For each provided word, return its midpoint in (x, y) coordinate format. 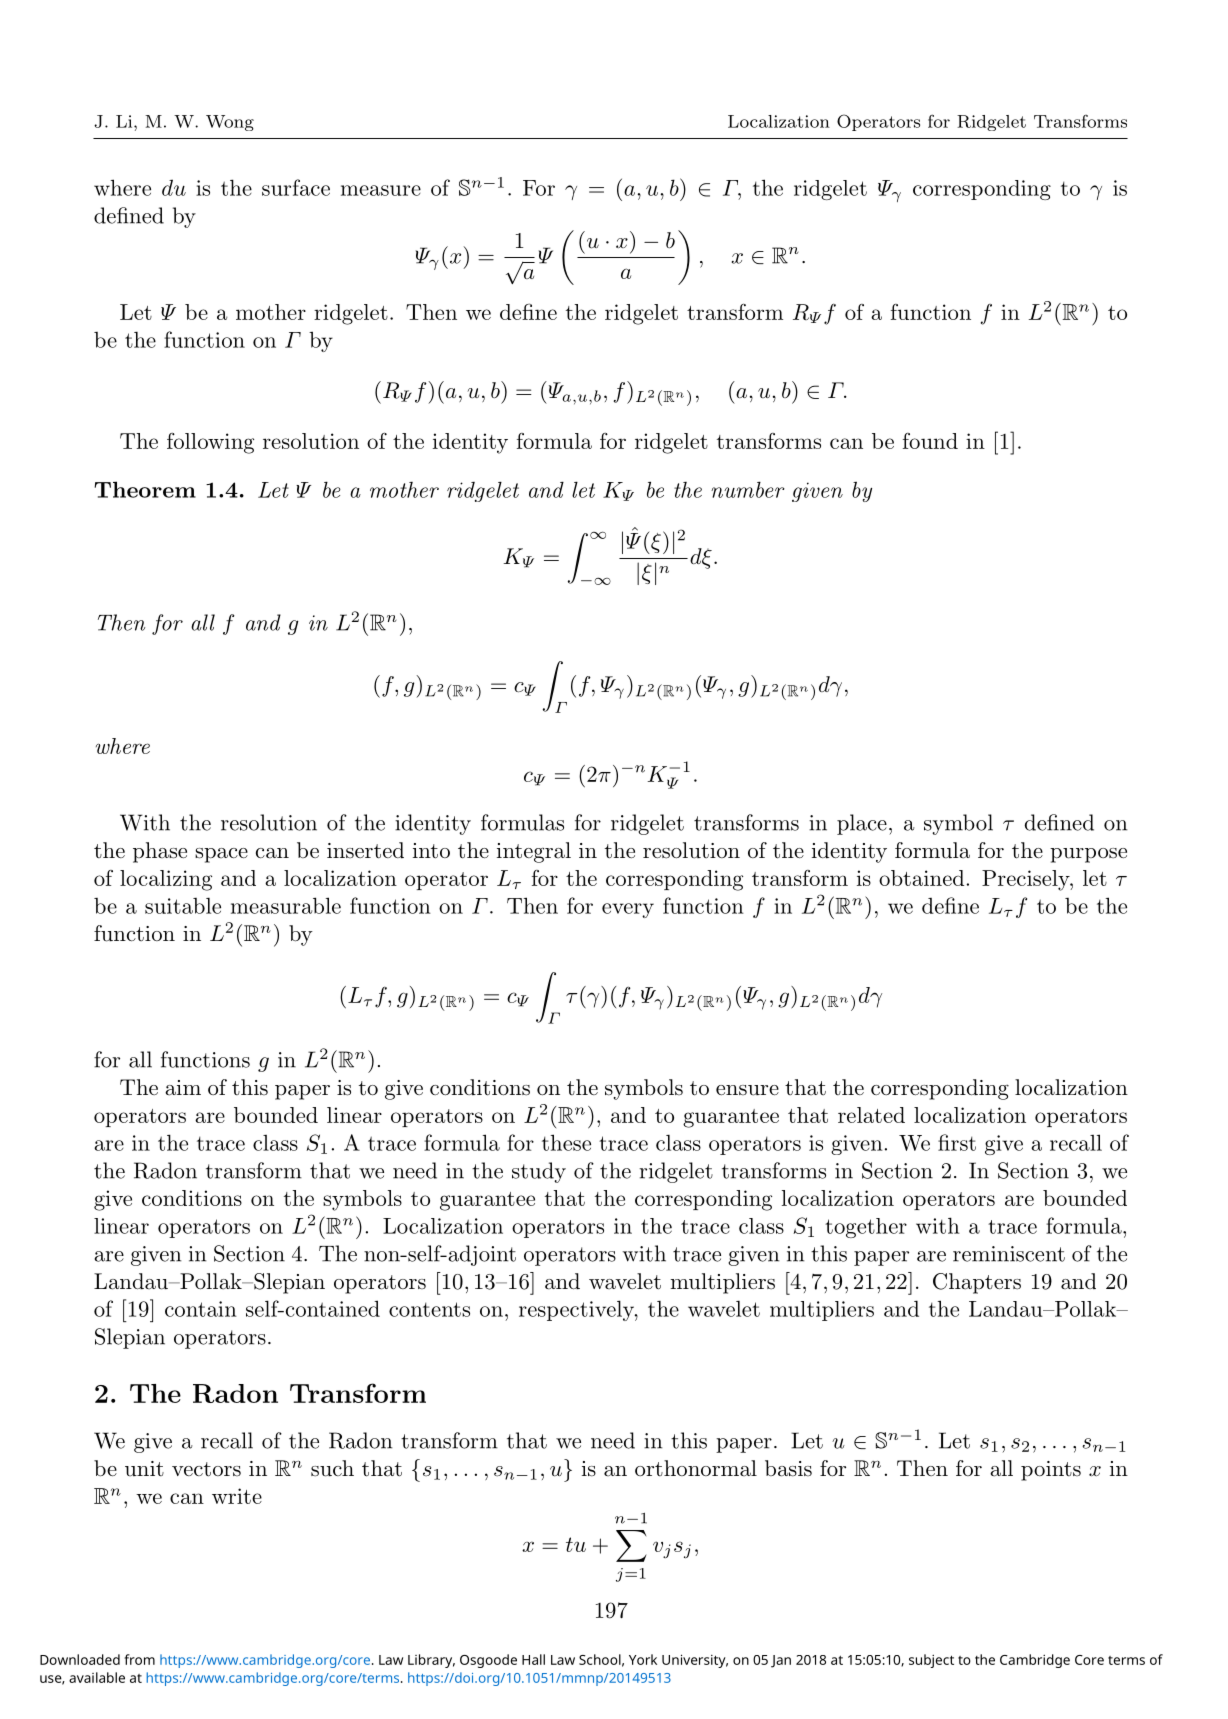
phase (160, 852)
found (930, 441)
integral (534, 852)
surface (296, 187)
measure (381, 190)
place (862, 824)
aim (183, 1088)
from (139, 1659)
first (957, 1142)
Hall (533, 1659)
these (566, 1142)
